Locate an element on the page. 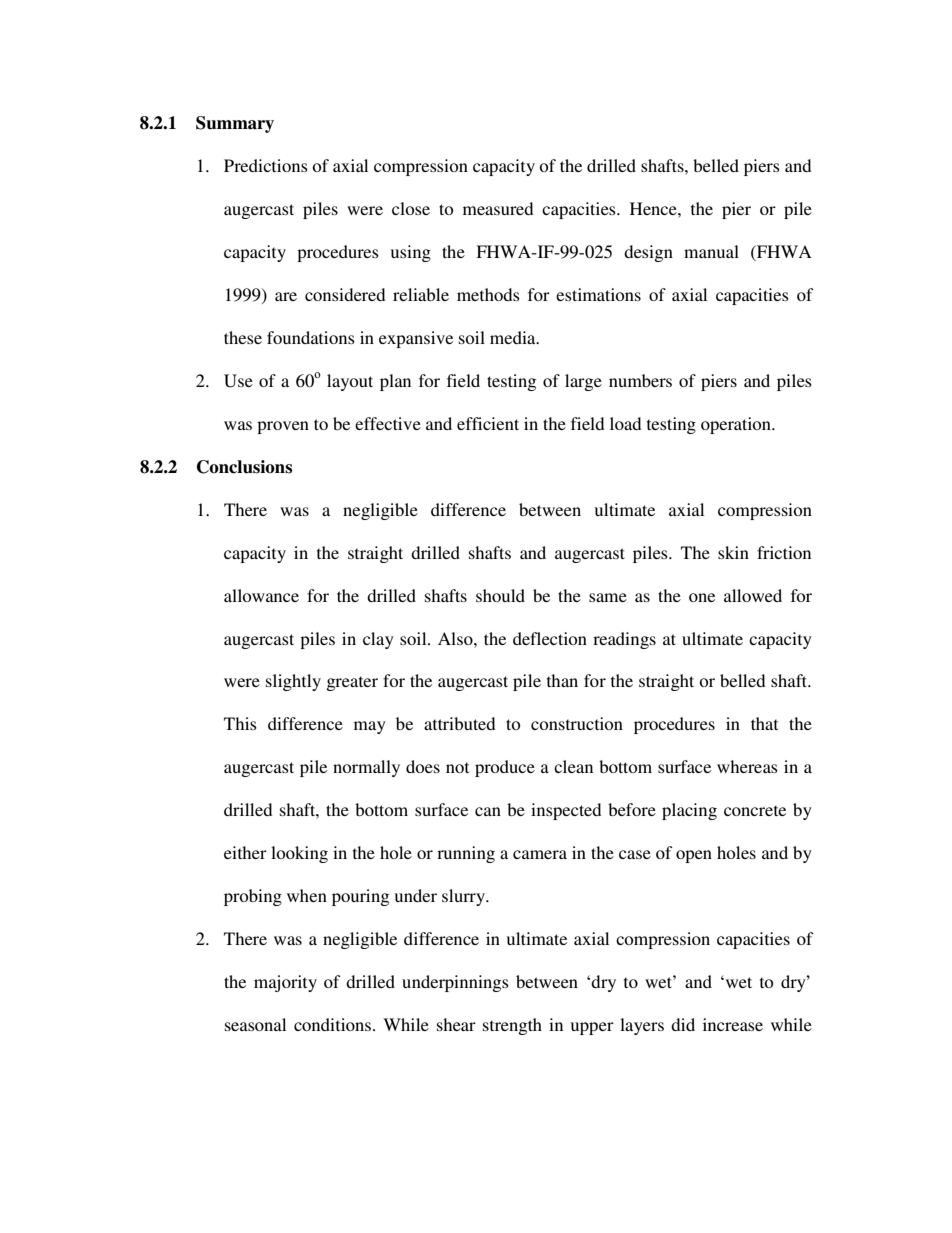 This image has height=1233, width=952. one is located at coordinates (702, 597).
